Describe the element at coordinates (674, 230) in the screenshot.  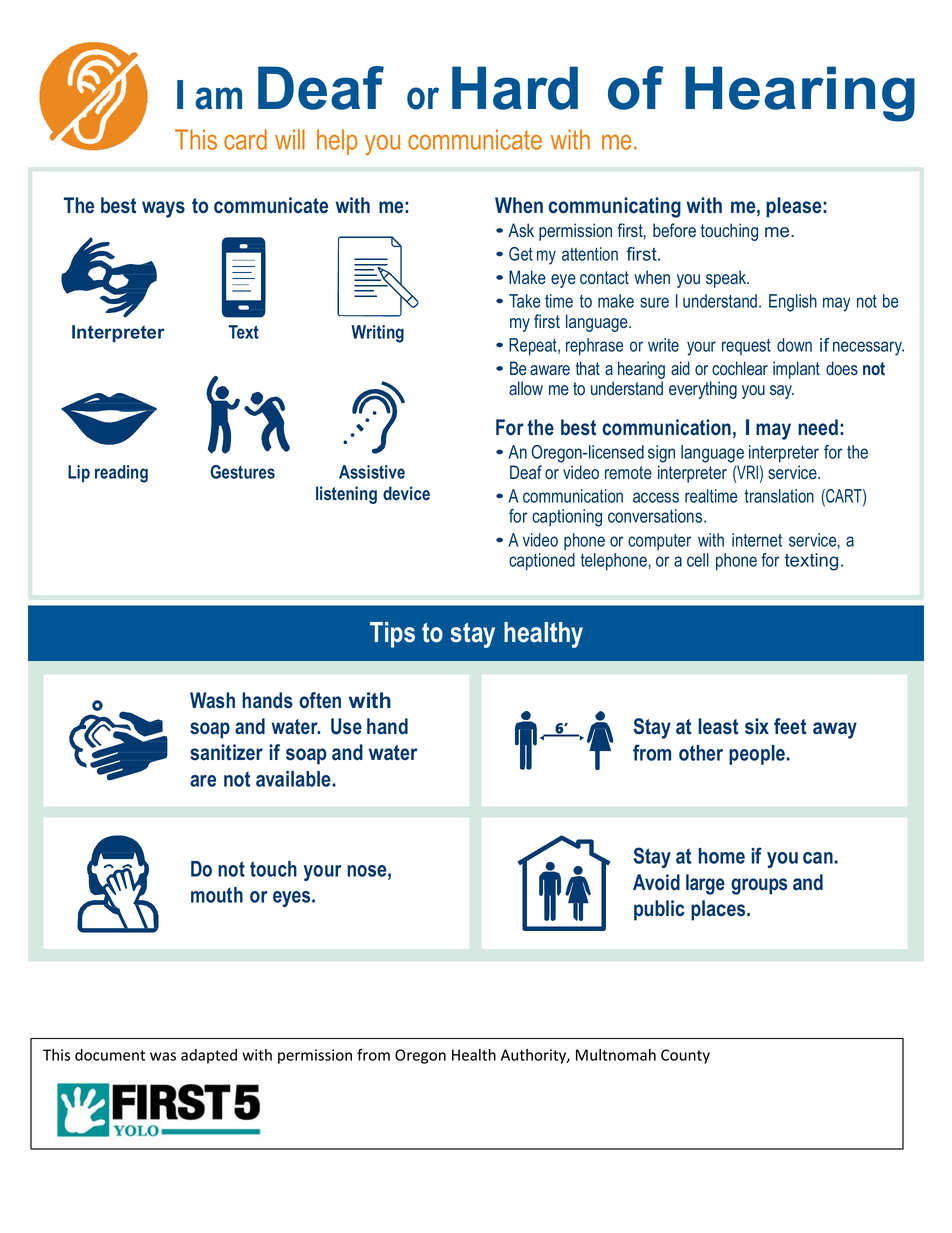
I see `before` at that location.
